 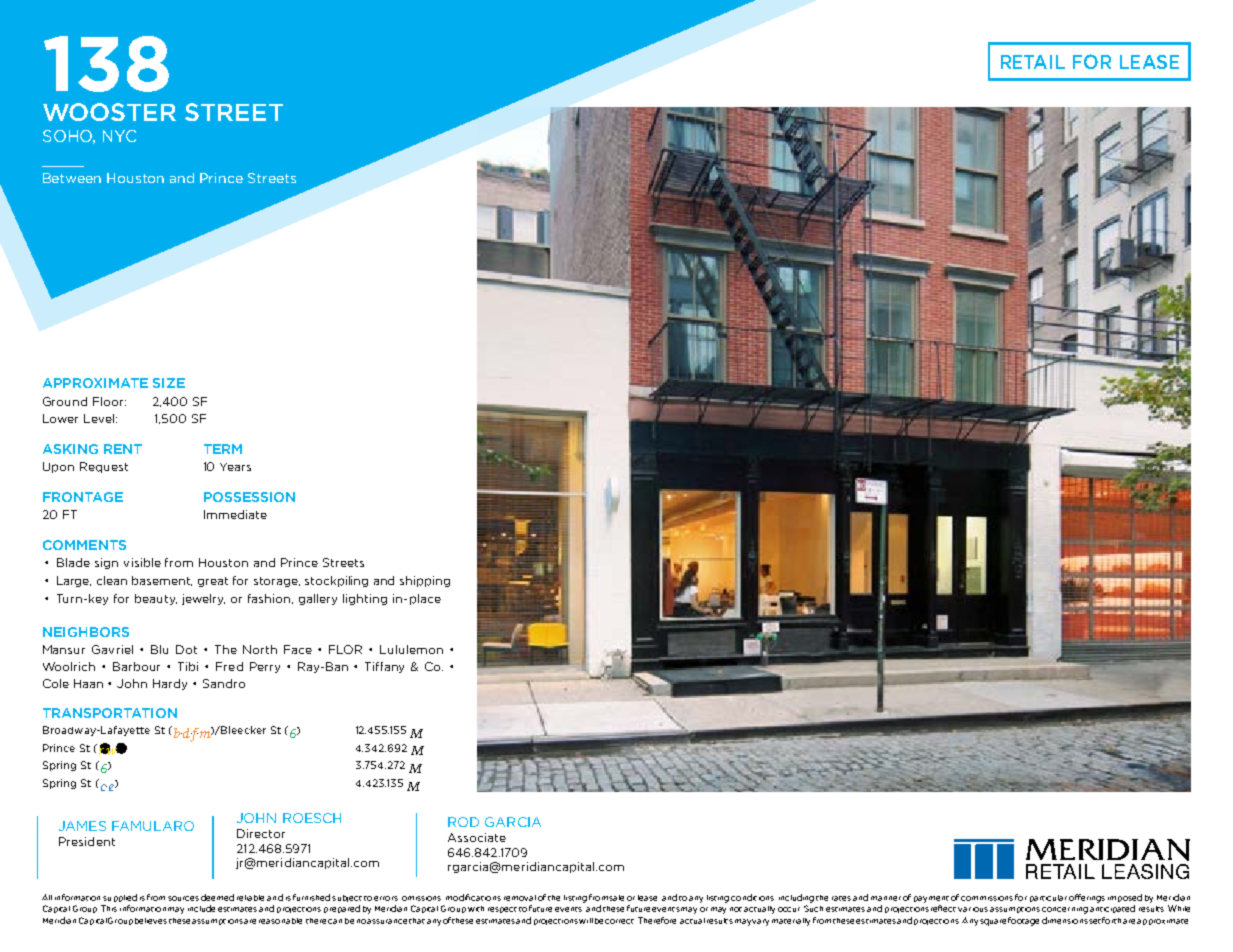 I want to click on NYC, so click(x=119, y=136).
